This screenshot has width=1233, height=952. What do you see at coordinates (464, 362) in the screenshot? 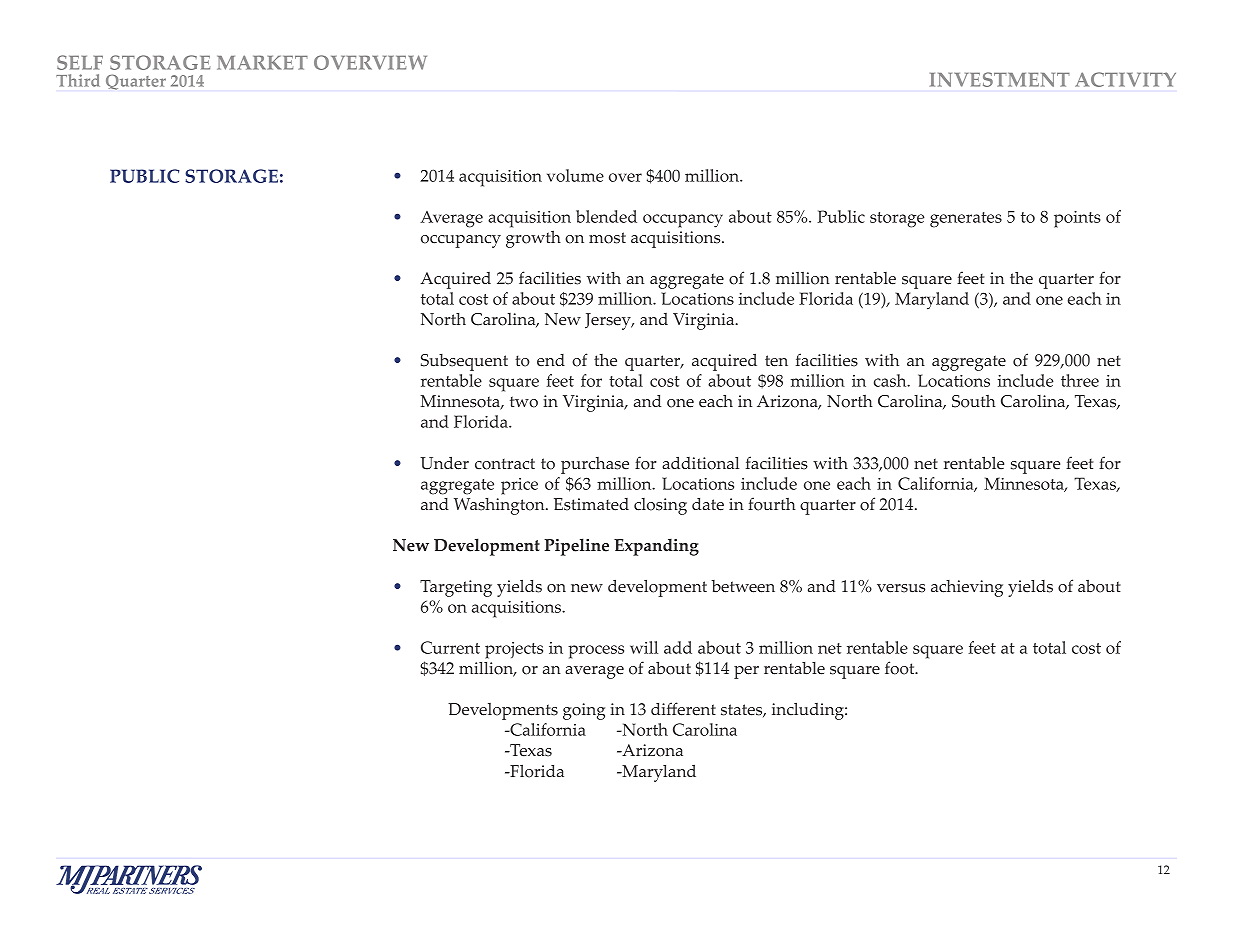
I see `Subsequent` at bounding box center [464, 362].
